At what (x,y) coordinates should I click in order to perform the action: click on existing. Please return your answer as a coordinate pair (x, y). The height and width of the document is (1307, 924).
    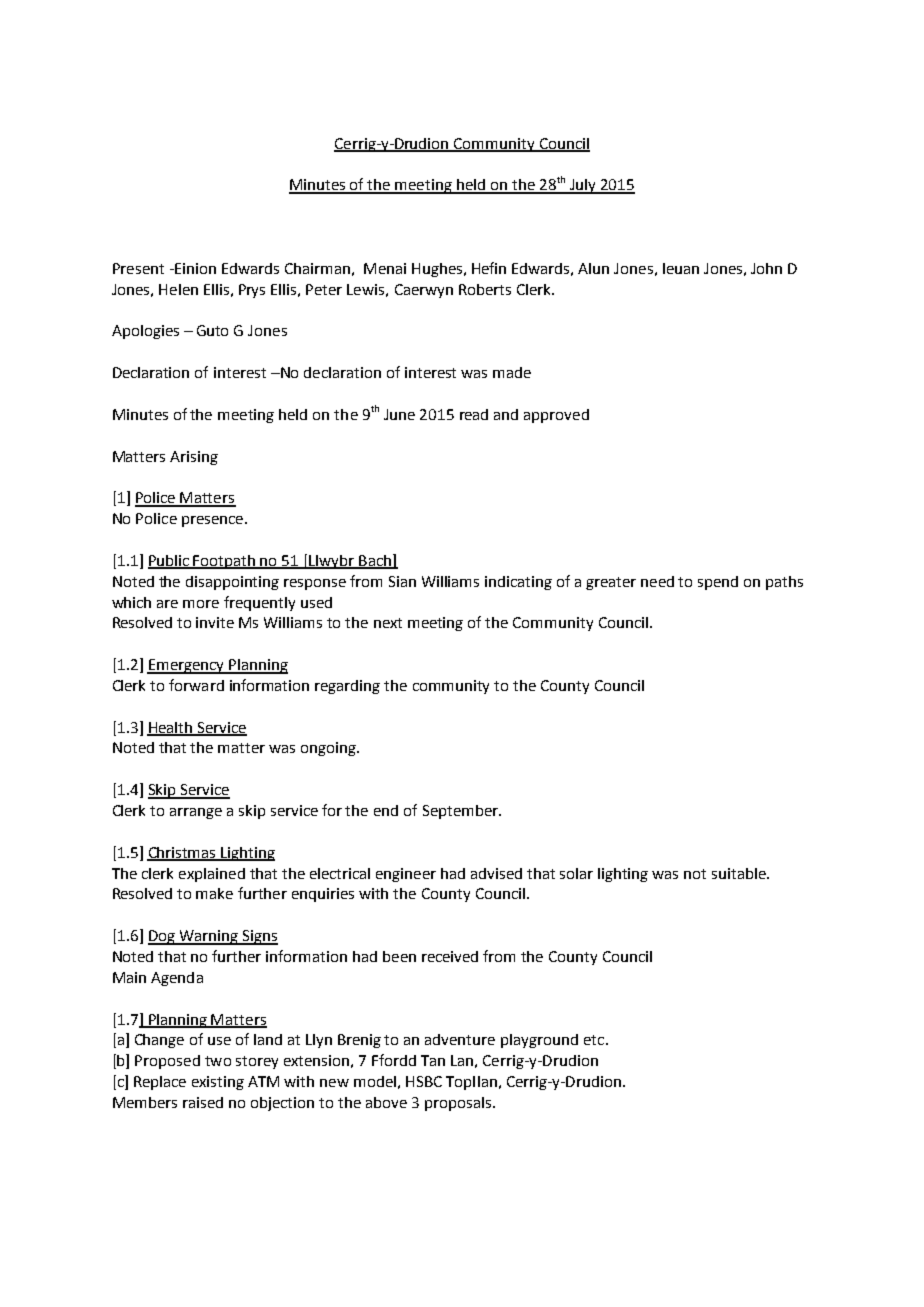
    Looking at the image, I should click on (218, 1083).
